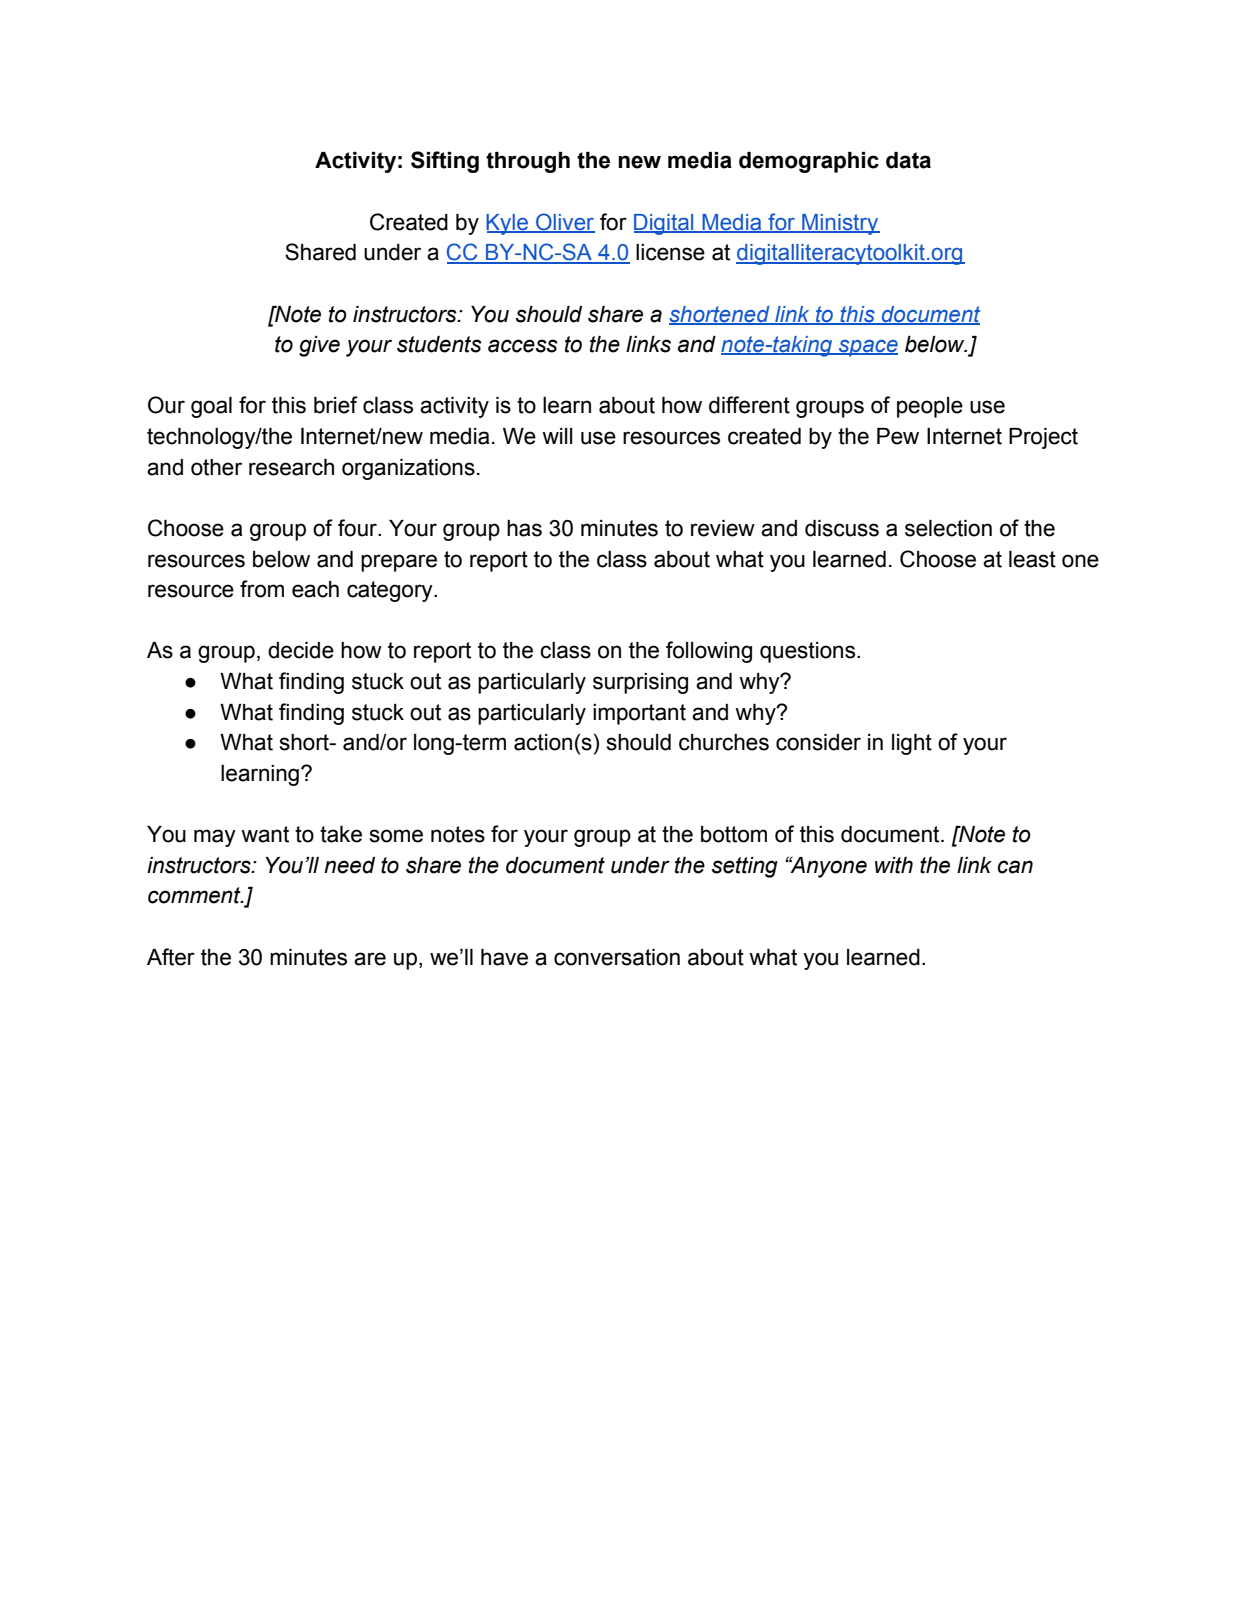  What do you see at coordinates (195, 895) in the page?
I see `comment` at bounding box center [195, 895].
